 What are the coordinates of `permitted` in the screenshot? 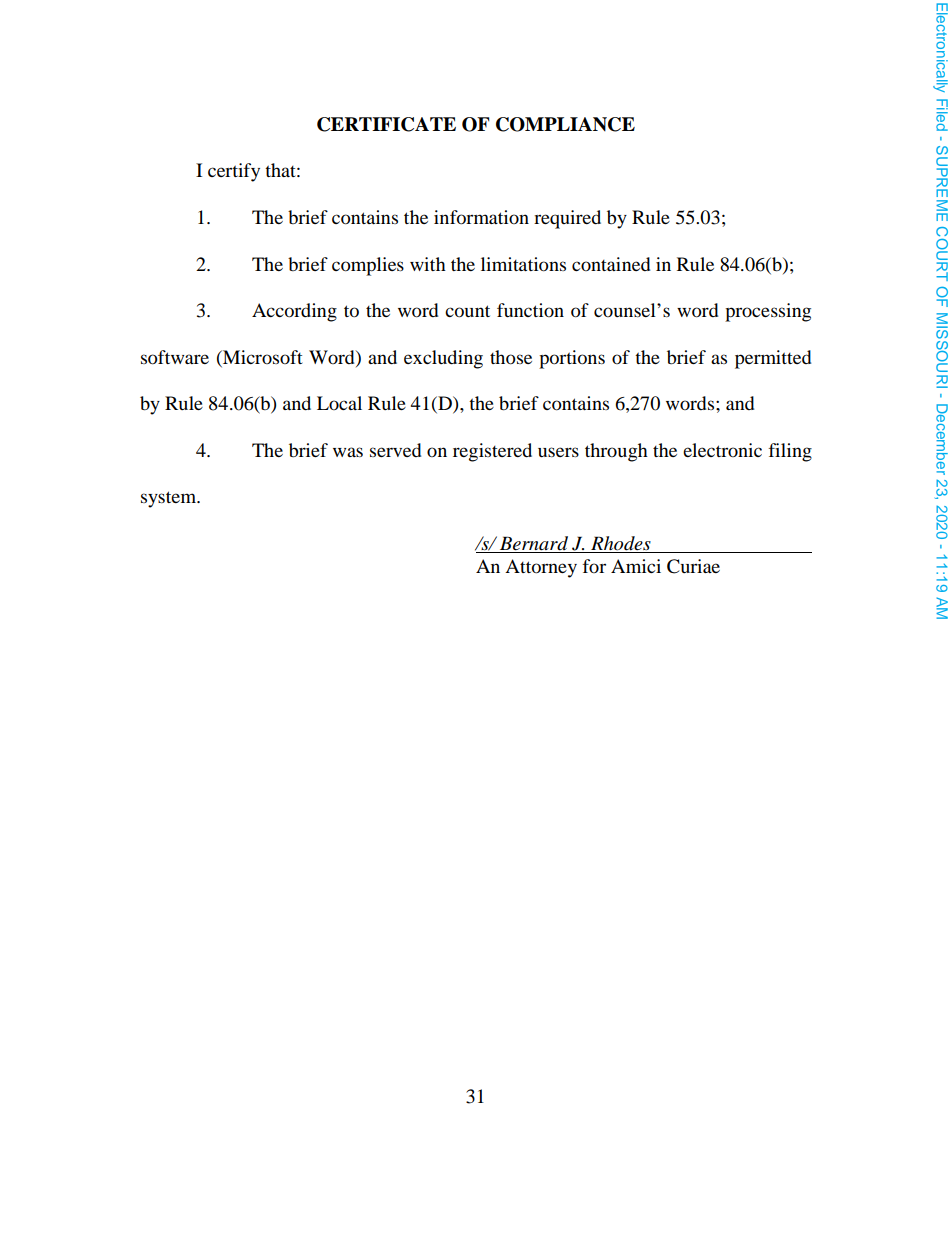 It's located at (773, 359).
